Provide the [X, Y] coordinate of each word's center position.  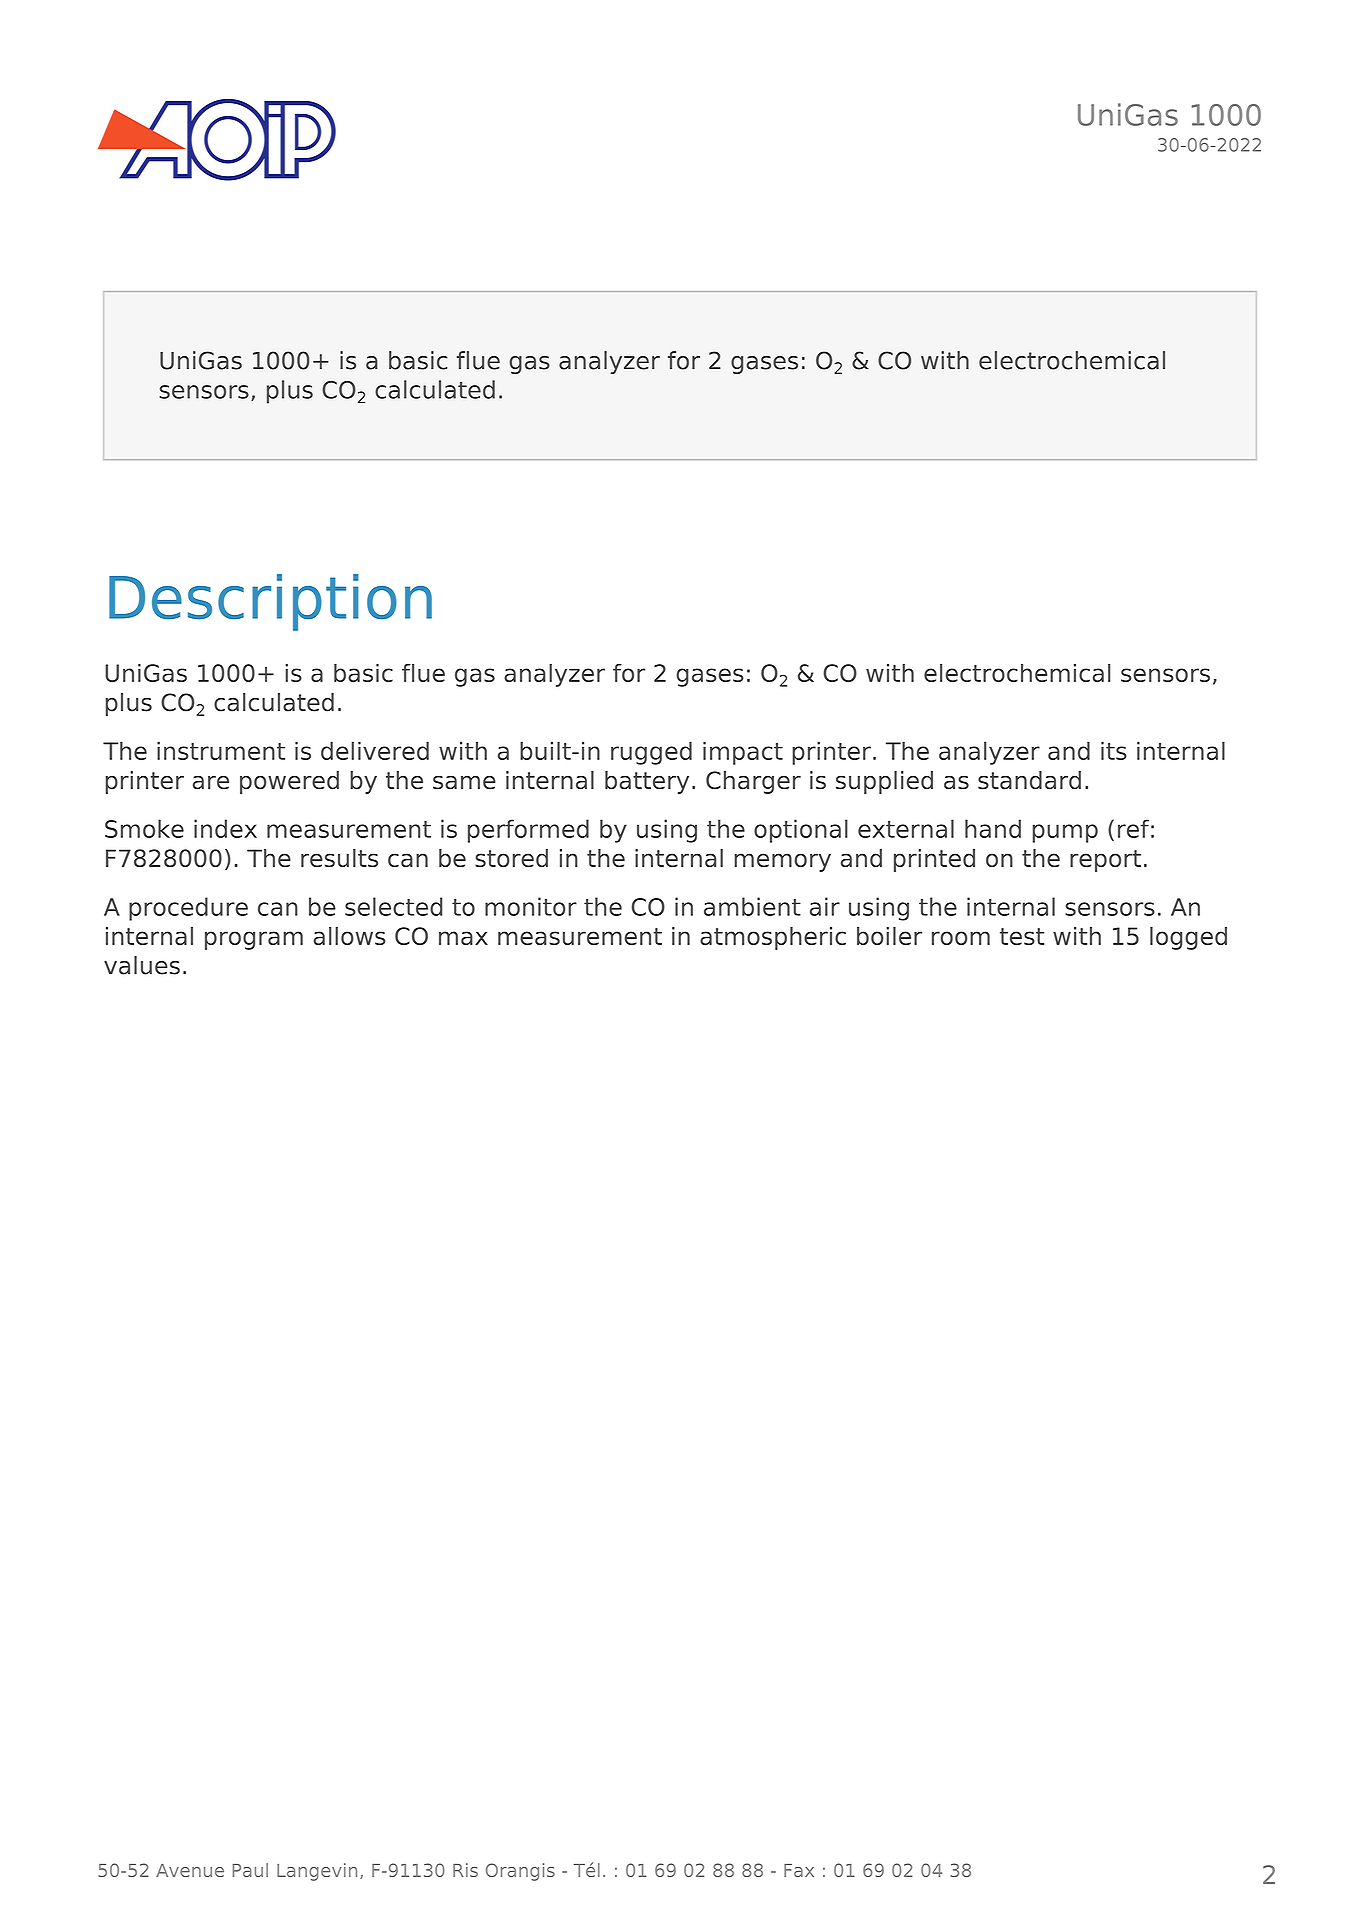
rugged [651, 753]
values [142, 965]
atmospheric [773, 938]
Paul [250, 1870]
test [1022, 936]
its [1114, 750]
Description [270, 602]
